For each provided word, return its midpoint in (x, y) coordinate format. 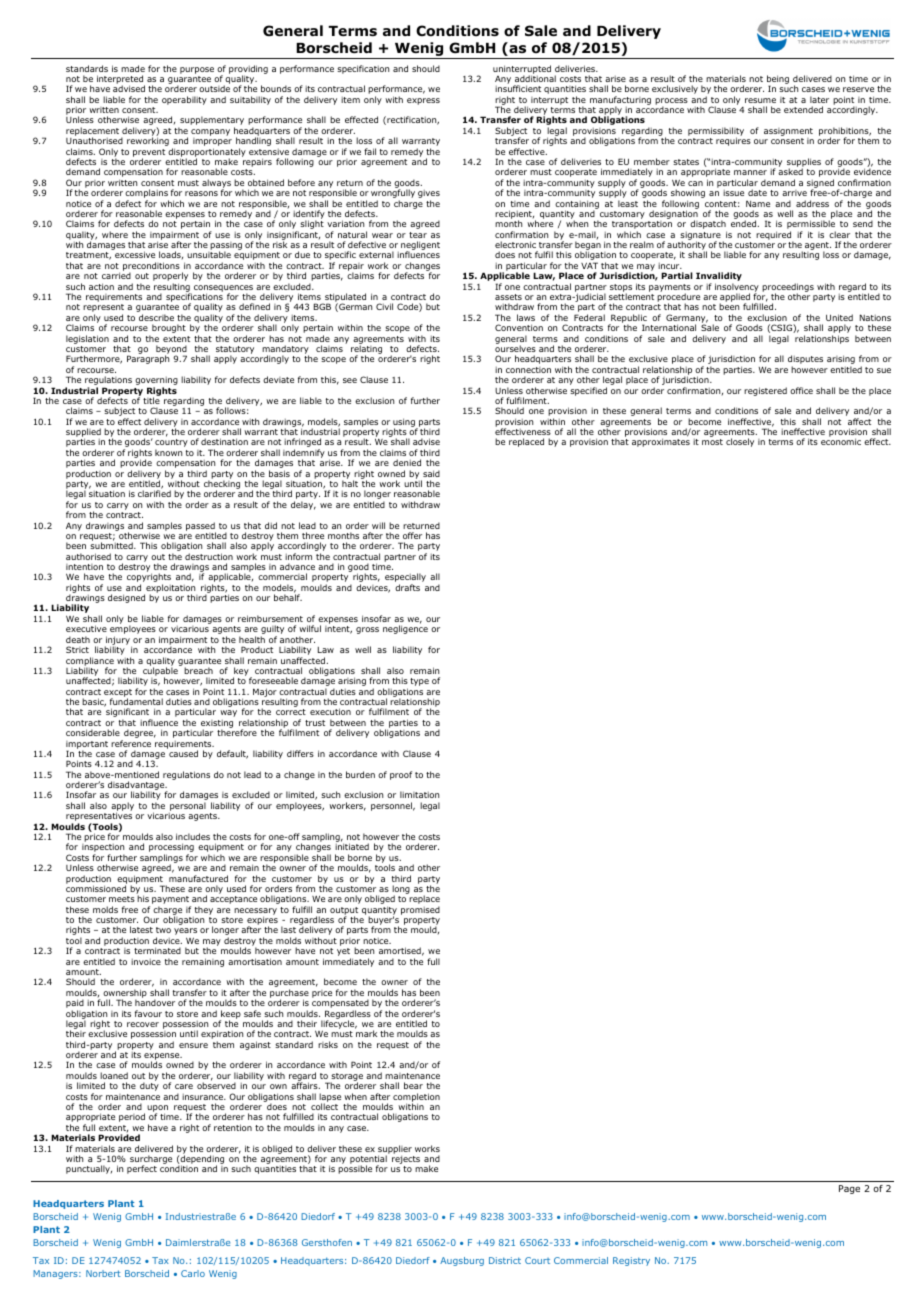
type (419, 682)
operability (184, 100)
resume (760, 100)
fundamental (136, 701)
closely (740, 442)
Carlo (193, 1273)
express (423, 101)
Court (537, 1260)
